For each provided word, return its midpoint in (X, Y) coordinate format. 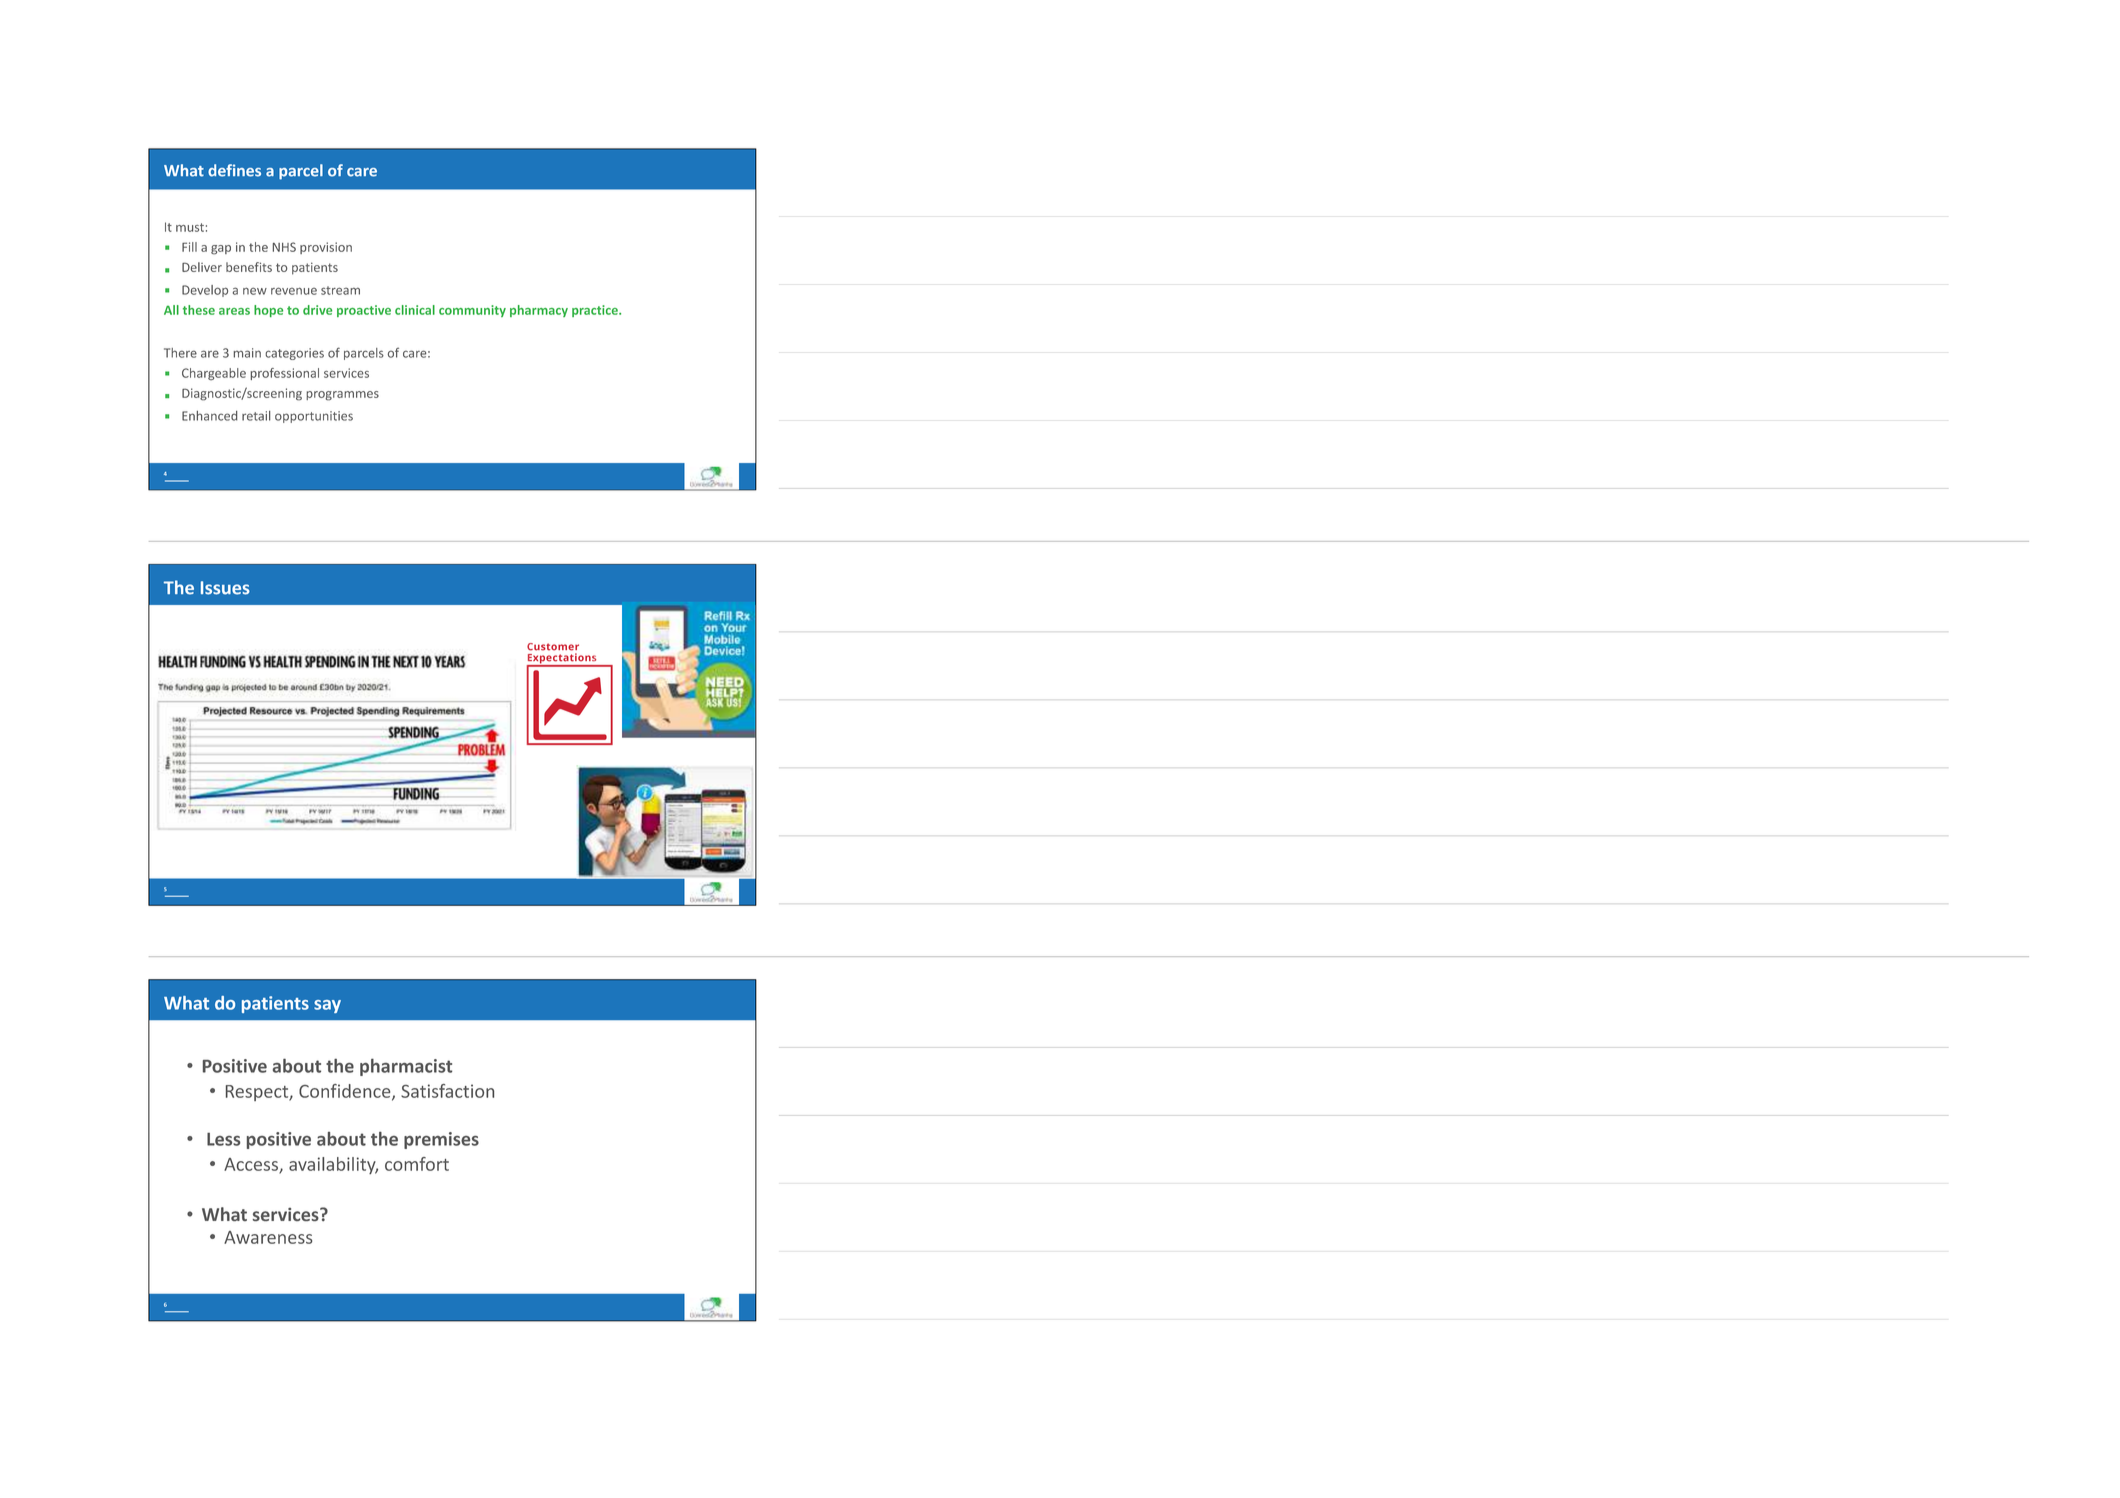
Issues (225, 588)
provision (326, 248)
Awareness (268, 1237)
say (327, 1006)
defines (234, 170)
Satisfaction (447, 1091)
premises (441, 1140)
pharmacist (406, 1067)
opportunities (314, 417)
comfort (417, 1164)
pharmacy (539, 311)
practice (596, 311)
